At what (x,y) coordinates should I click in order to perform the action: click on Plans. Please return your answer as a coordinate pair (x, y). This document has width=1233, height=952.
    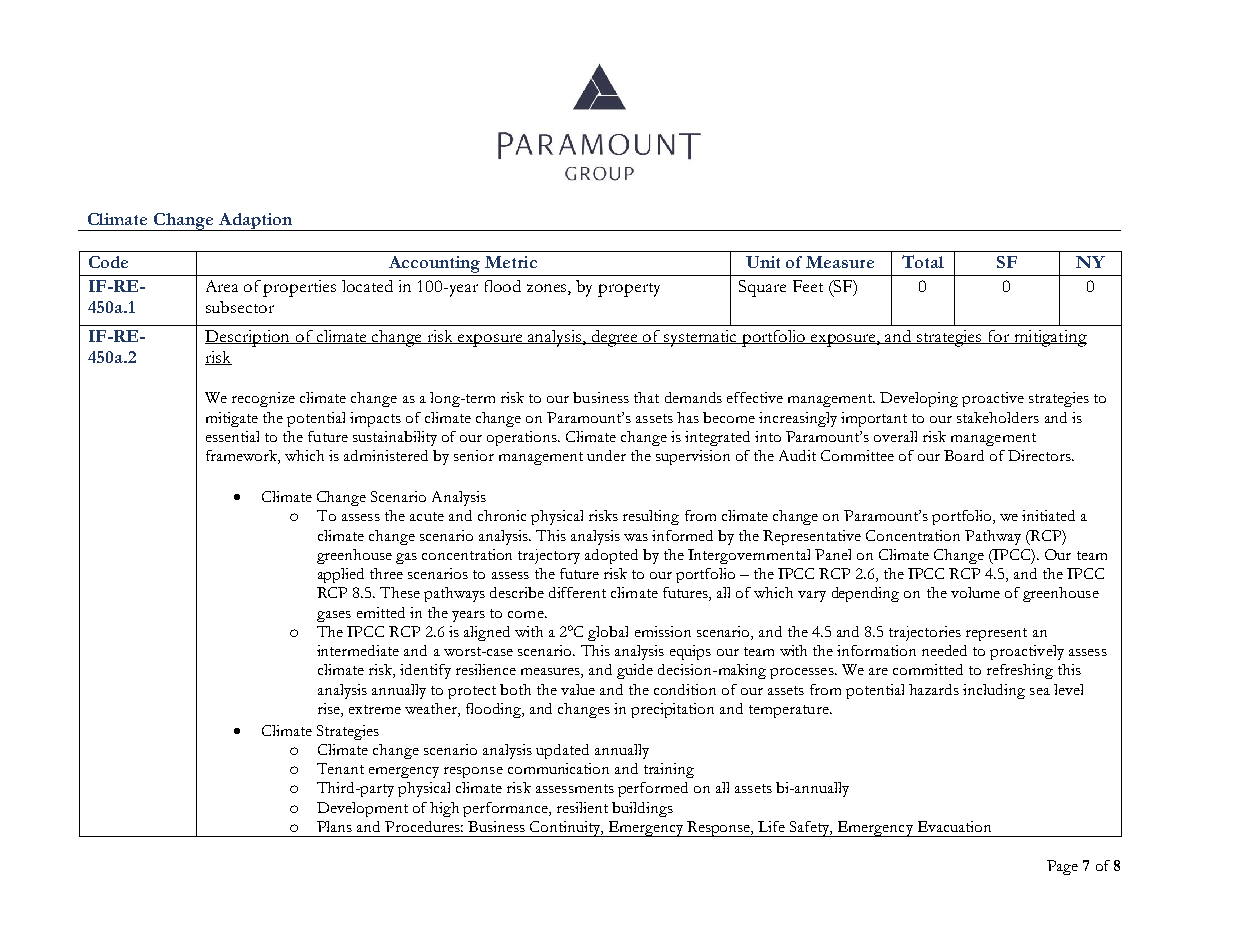
    Looking at the image, I should click on (334, 826).
